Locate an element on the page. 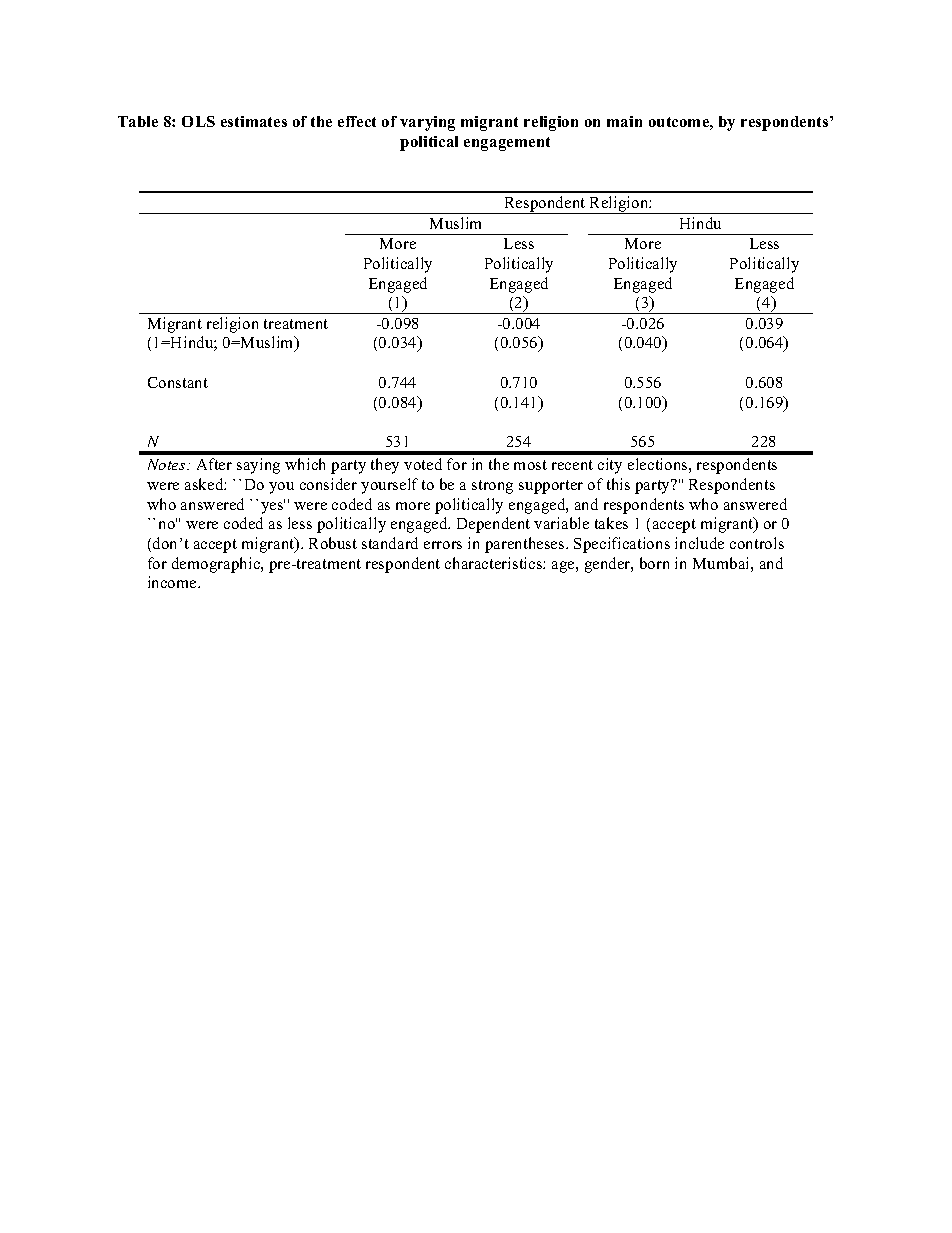  voted is located at coordinates (423, 464).
